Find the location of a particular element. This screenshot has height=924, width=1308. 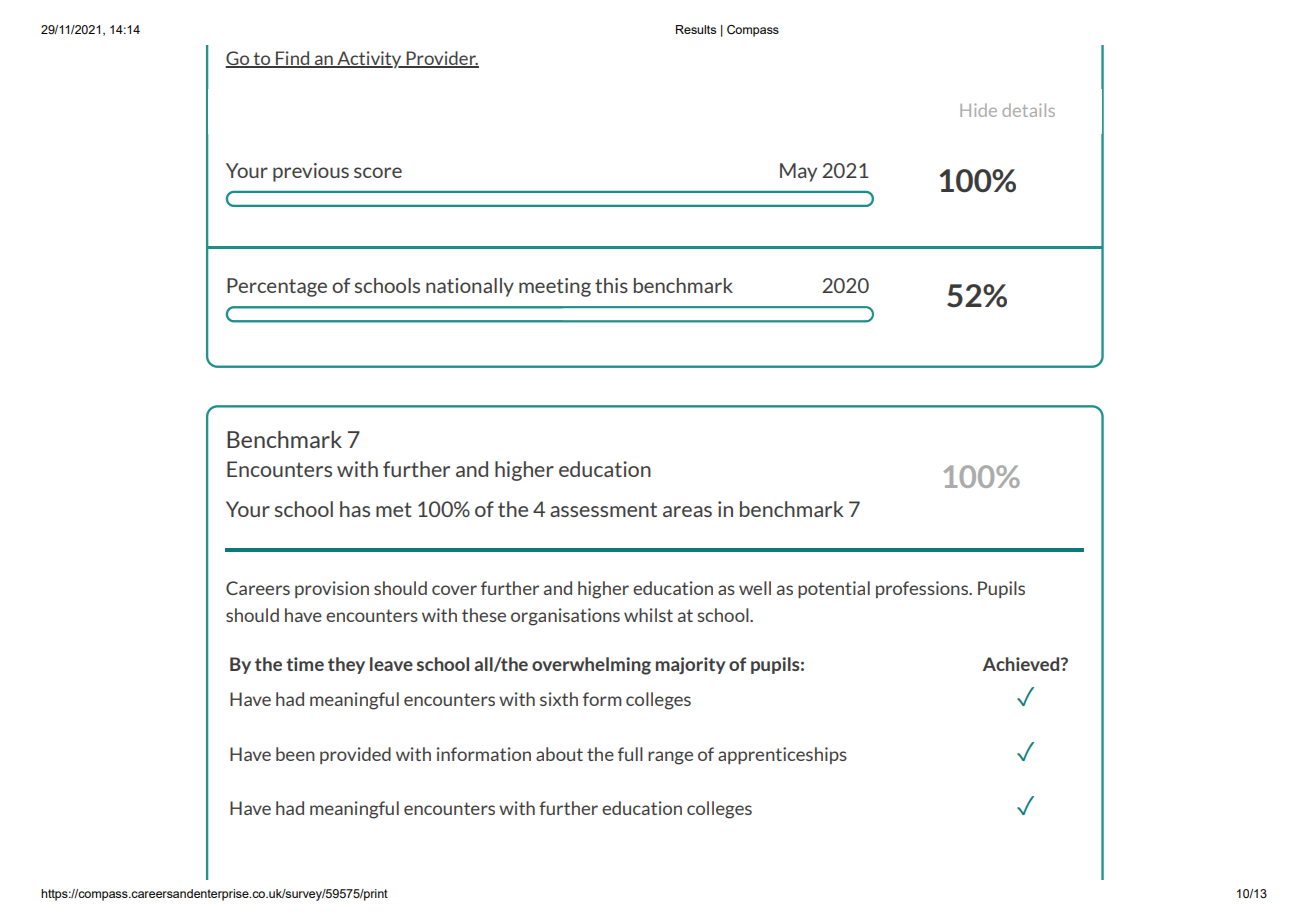

Percentage is located at coordinates (277, 287).
